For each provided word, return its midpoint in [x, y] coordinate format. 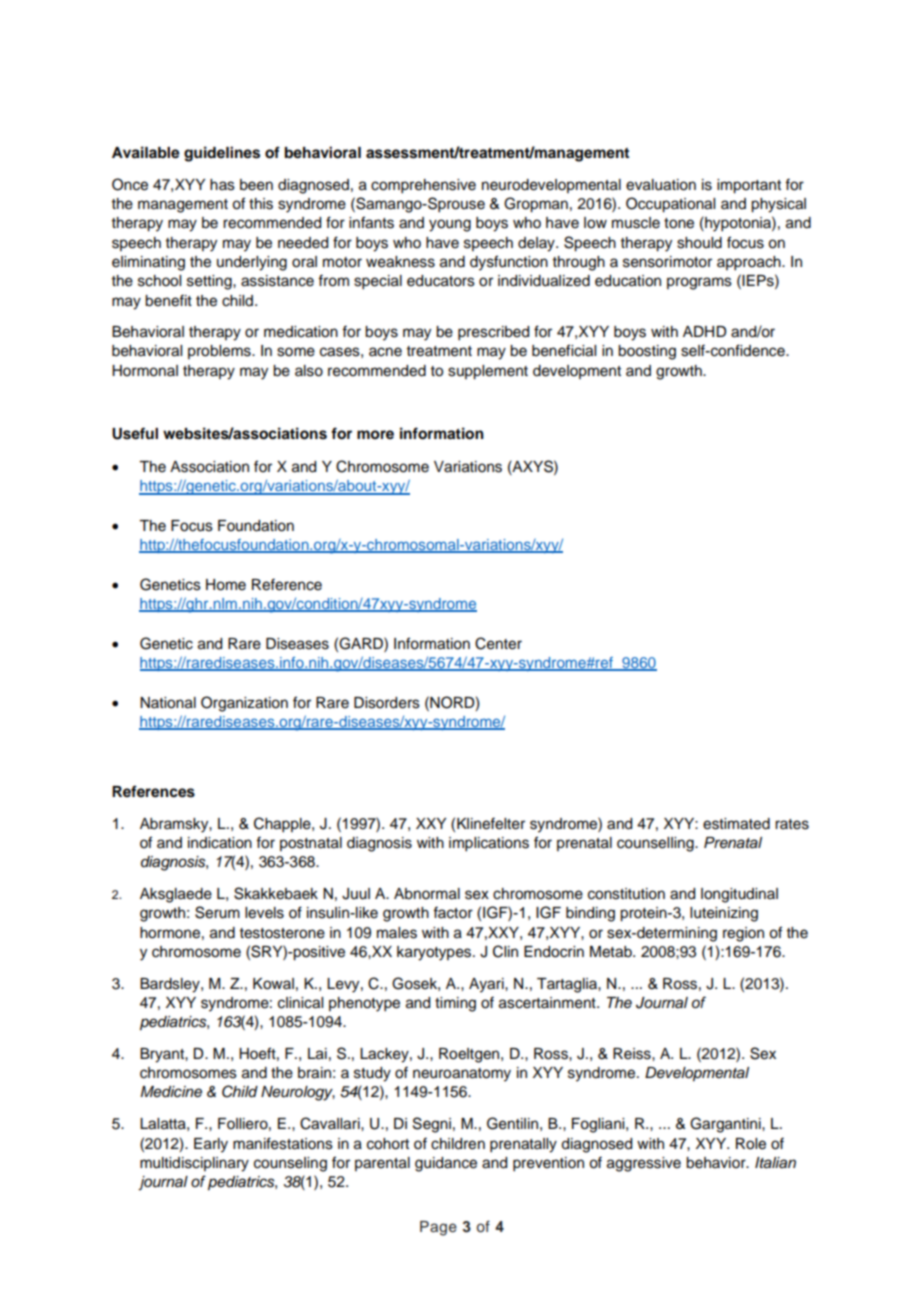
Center [498, 643]
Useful [135, 433]
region [743, 934]
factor [453, 912]
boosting [647, 352]
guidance [446, 1164]
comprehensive [423, 186]
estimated [736, 824]
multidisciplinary [194, 1164]
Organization [244, 704]
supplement [488, 372]
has [222, 185]
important [749, 186]
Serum [217, 912]
